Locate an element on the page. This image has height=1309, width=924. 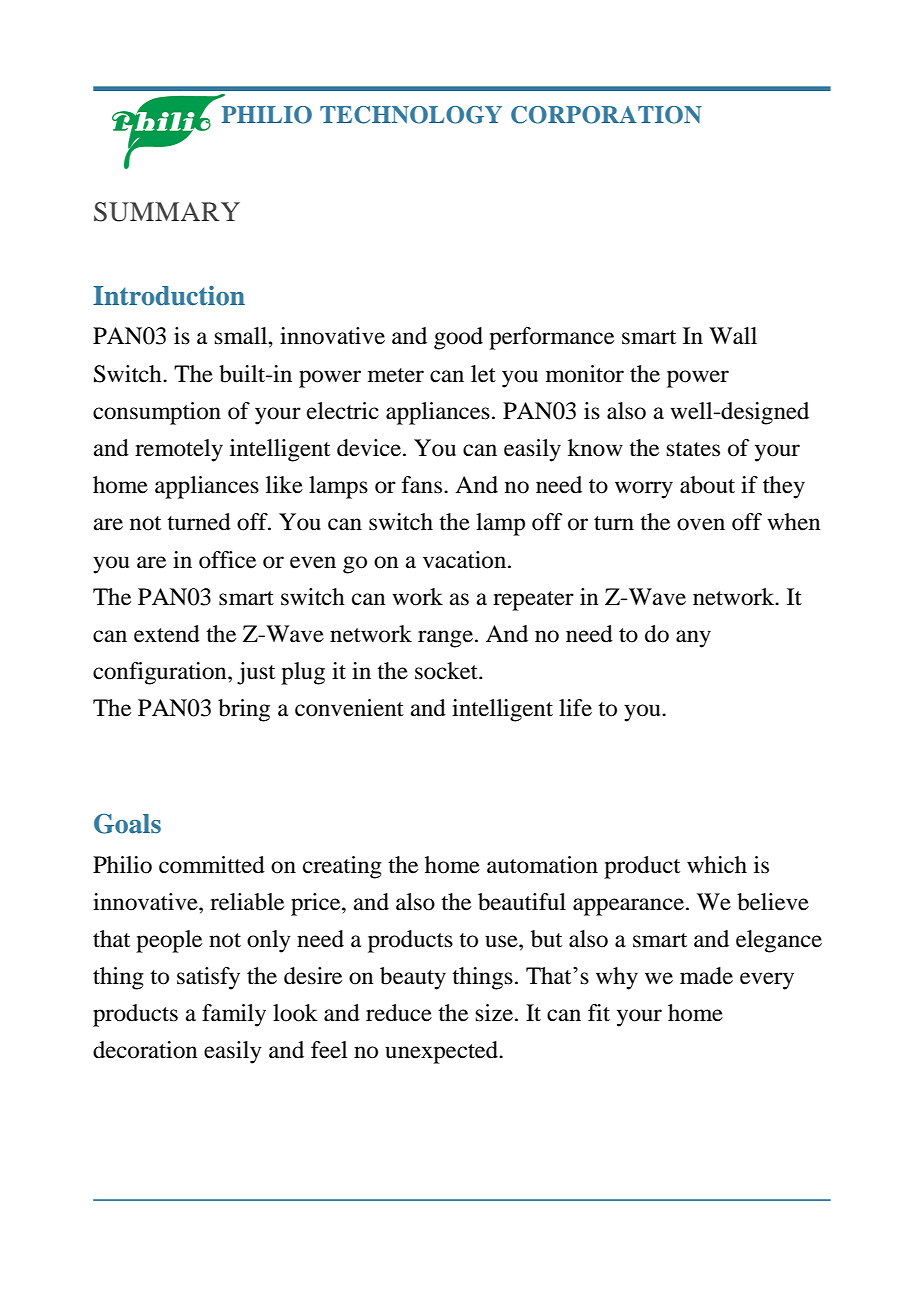
bring is located at coordinates (244, 710).
